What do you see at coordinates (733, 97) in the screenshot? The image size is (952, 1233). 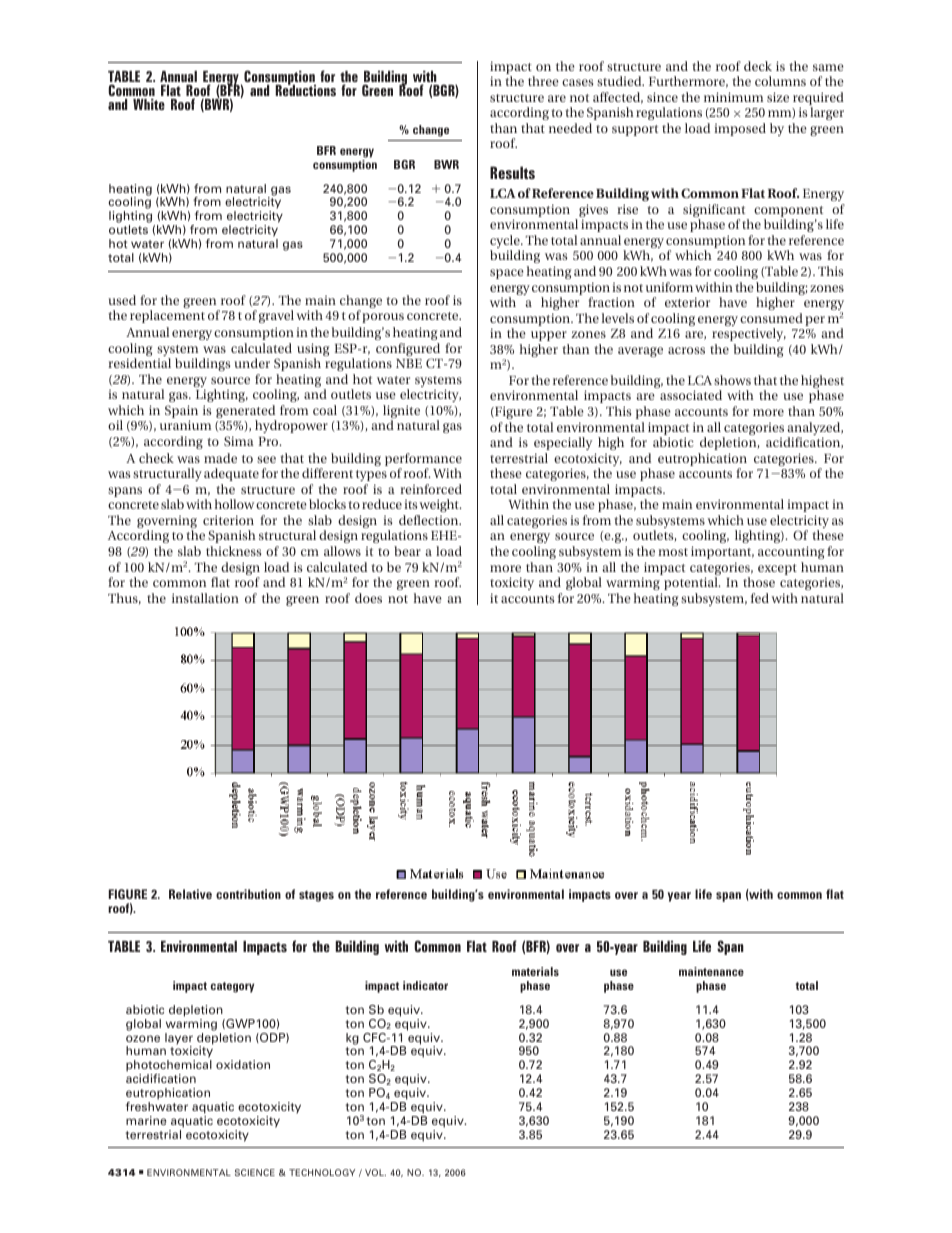 I see `minimum` at bounding box center [733, 97].
